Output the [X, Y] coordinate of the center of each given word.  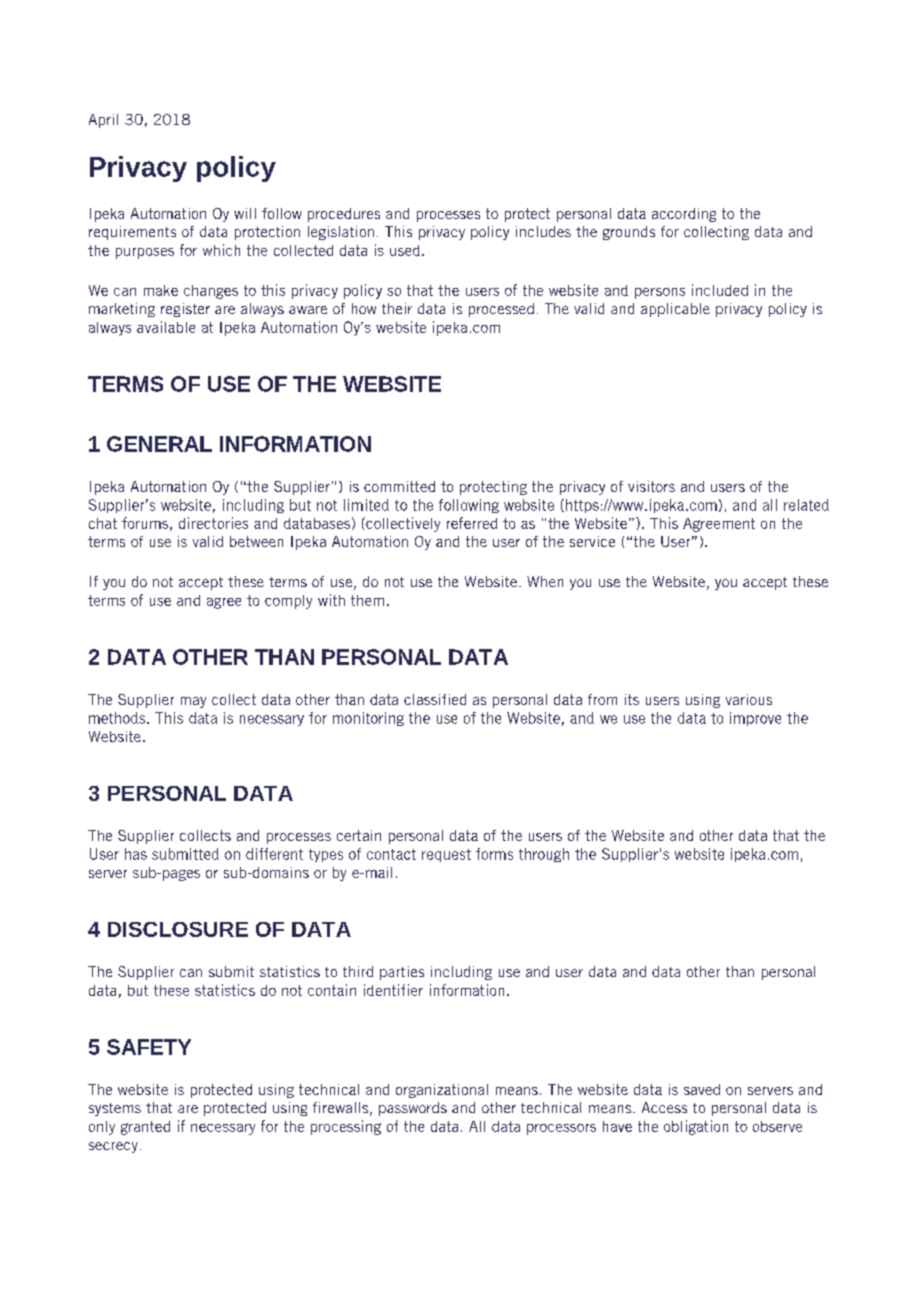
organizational [442, 1091]
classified [435, 699]
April [103, 121]
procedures [344, 215]
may [193, 702]
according [684, 215]
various [749, 699]
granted [145, 1128]
